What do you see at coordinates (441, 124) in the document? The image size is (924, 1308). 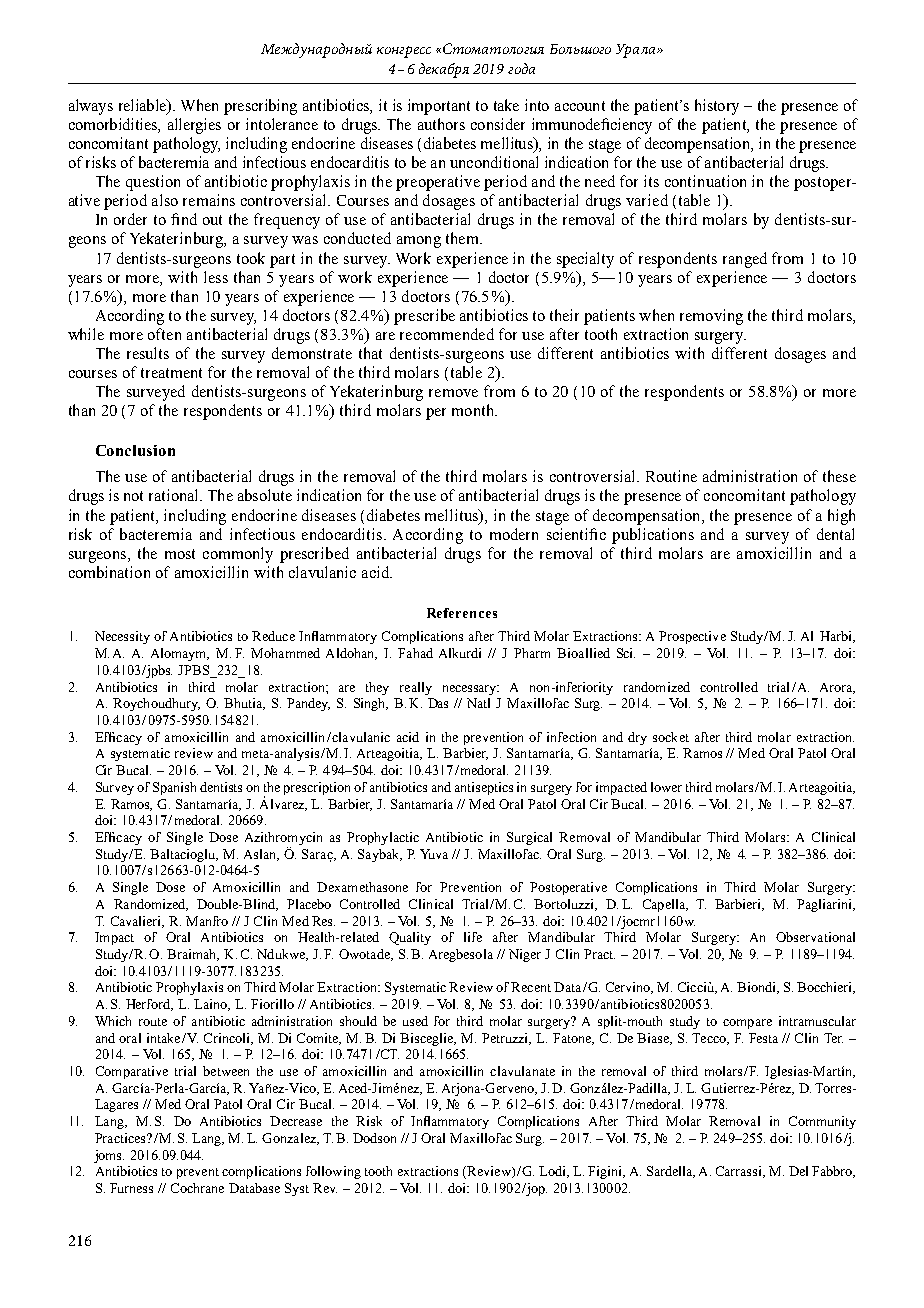 I see `authors` at bounding box center [441, 124].
